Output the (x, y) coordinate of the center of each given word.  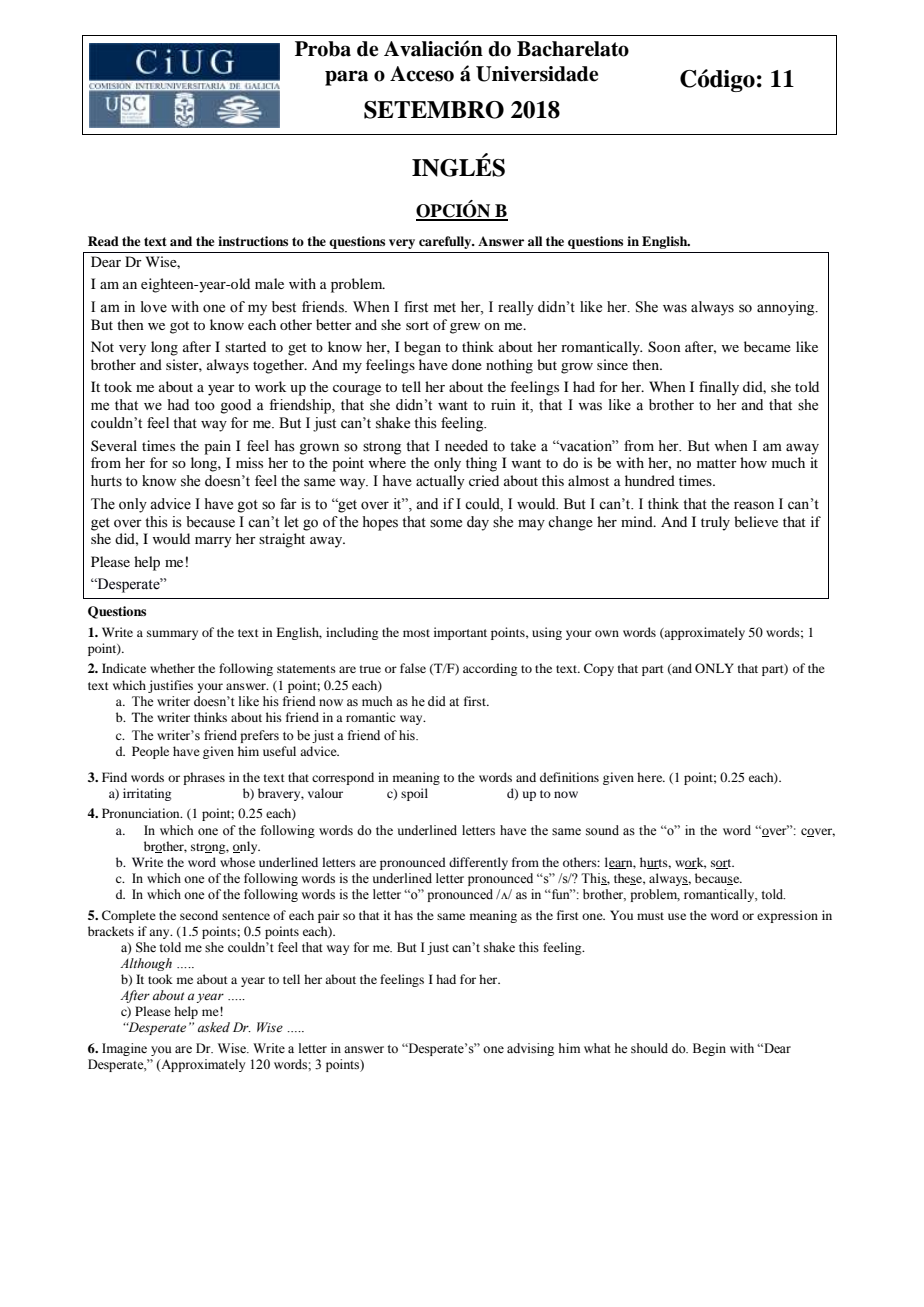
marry (213, 542)
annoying (787, 308)
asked (214, 1027)
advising (530, 1049)
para (346, 78)
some (446, 523)
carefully (446, 242)
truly (715, 523)
